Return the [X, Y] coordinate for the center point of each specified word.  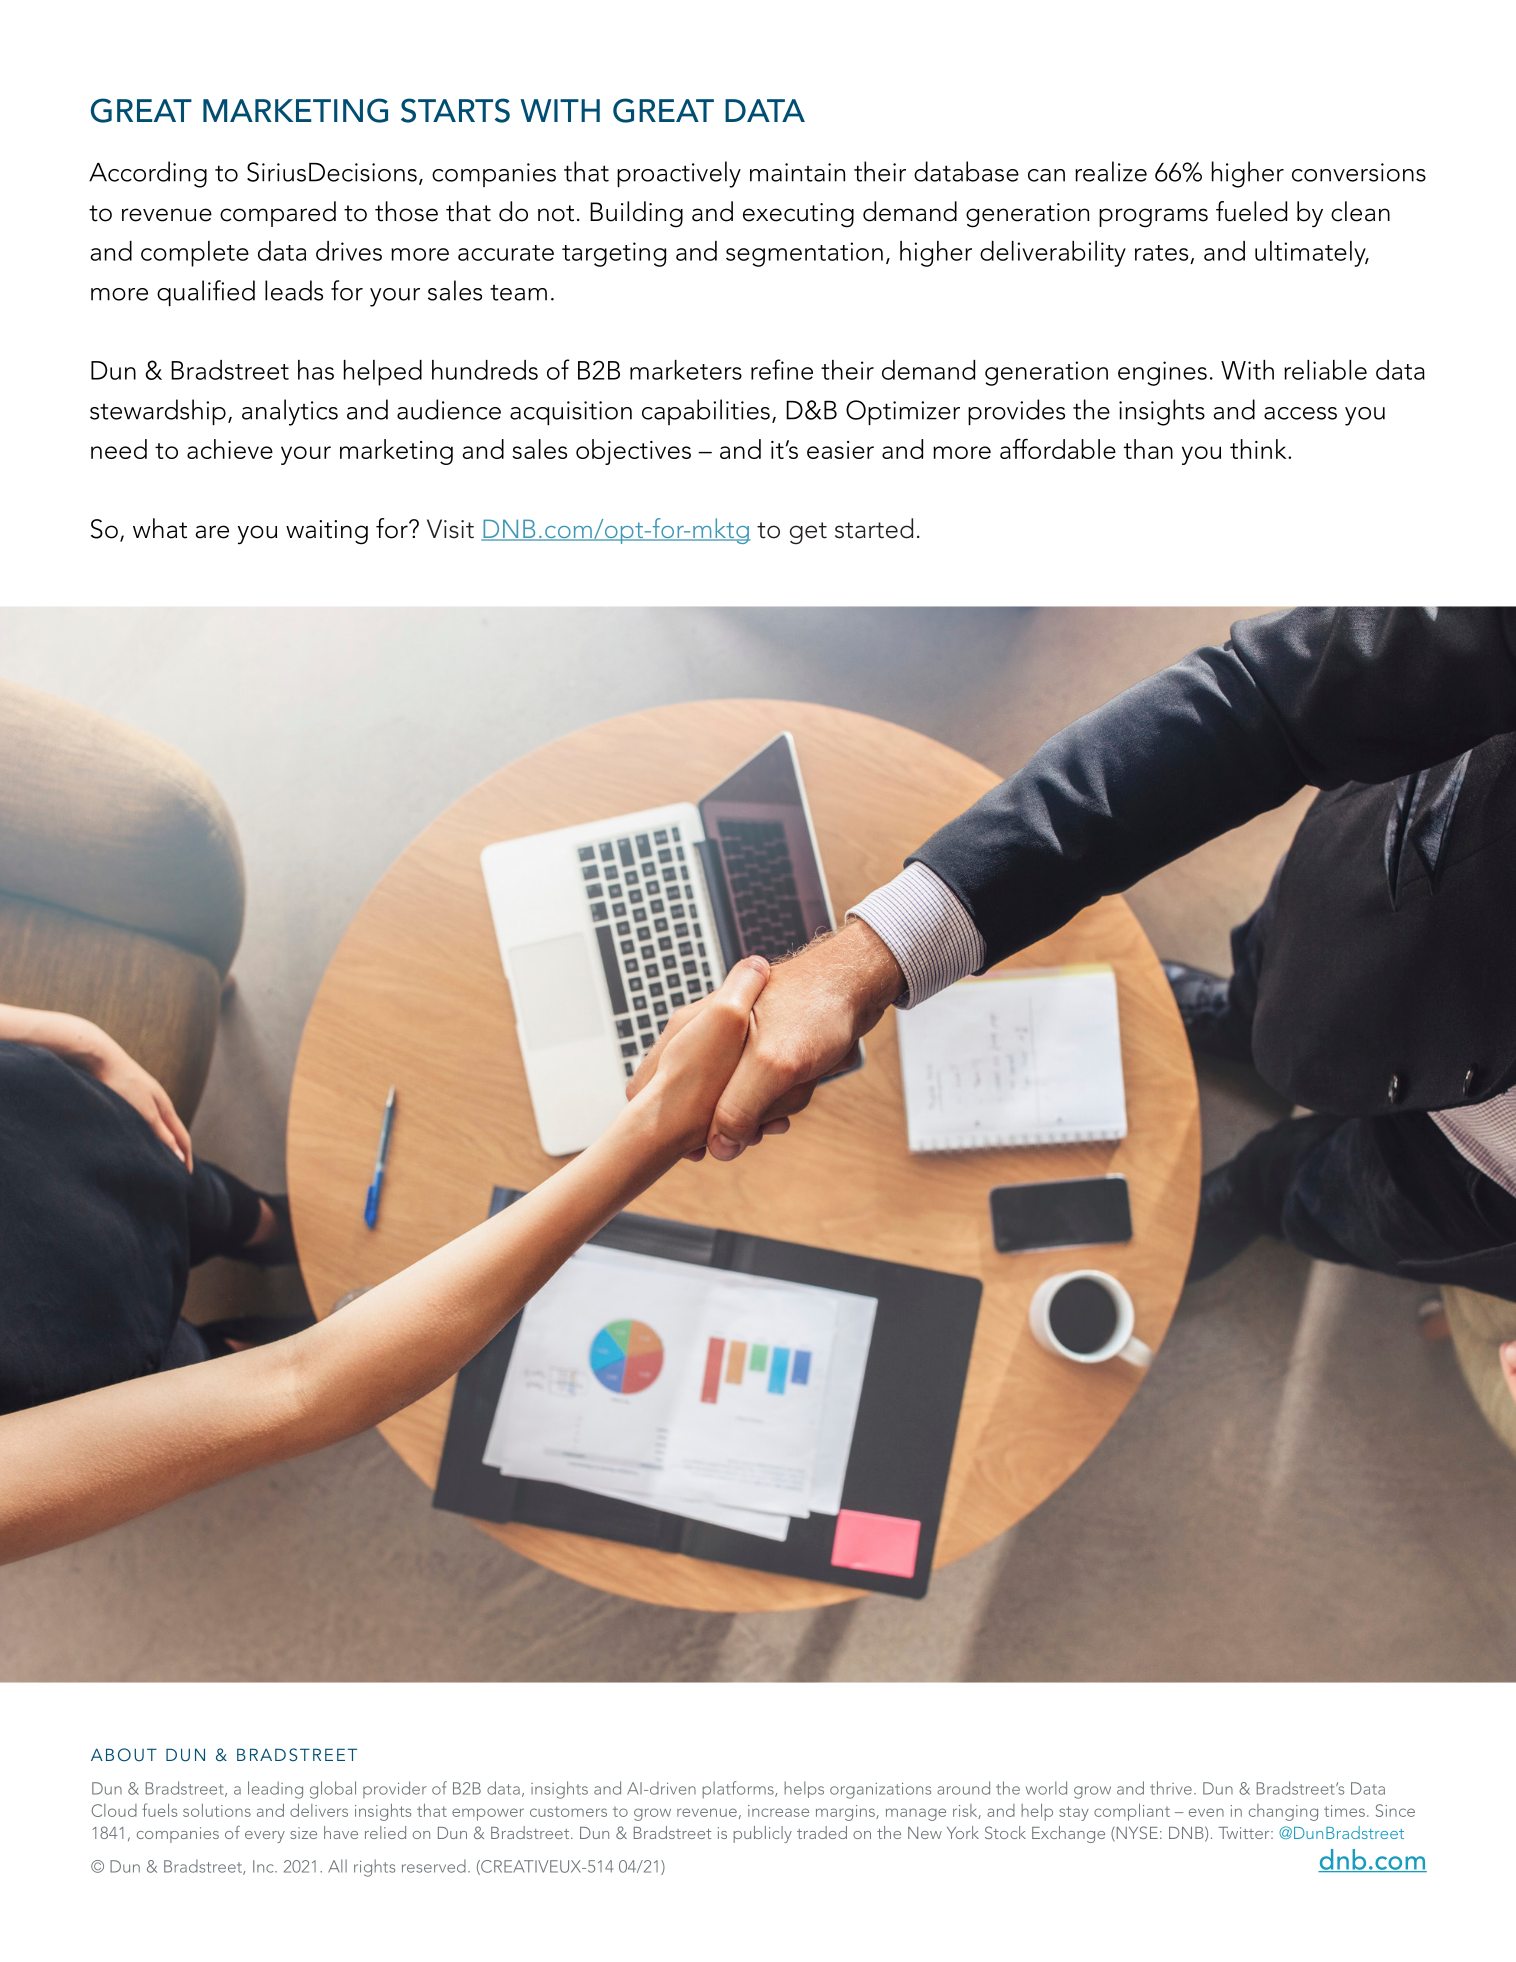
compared [278, 214]
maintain [797, 172]
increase [778, 1811]
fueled [1251, 211]
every [265, 1837]
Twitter [1245, 1833]
